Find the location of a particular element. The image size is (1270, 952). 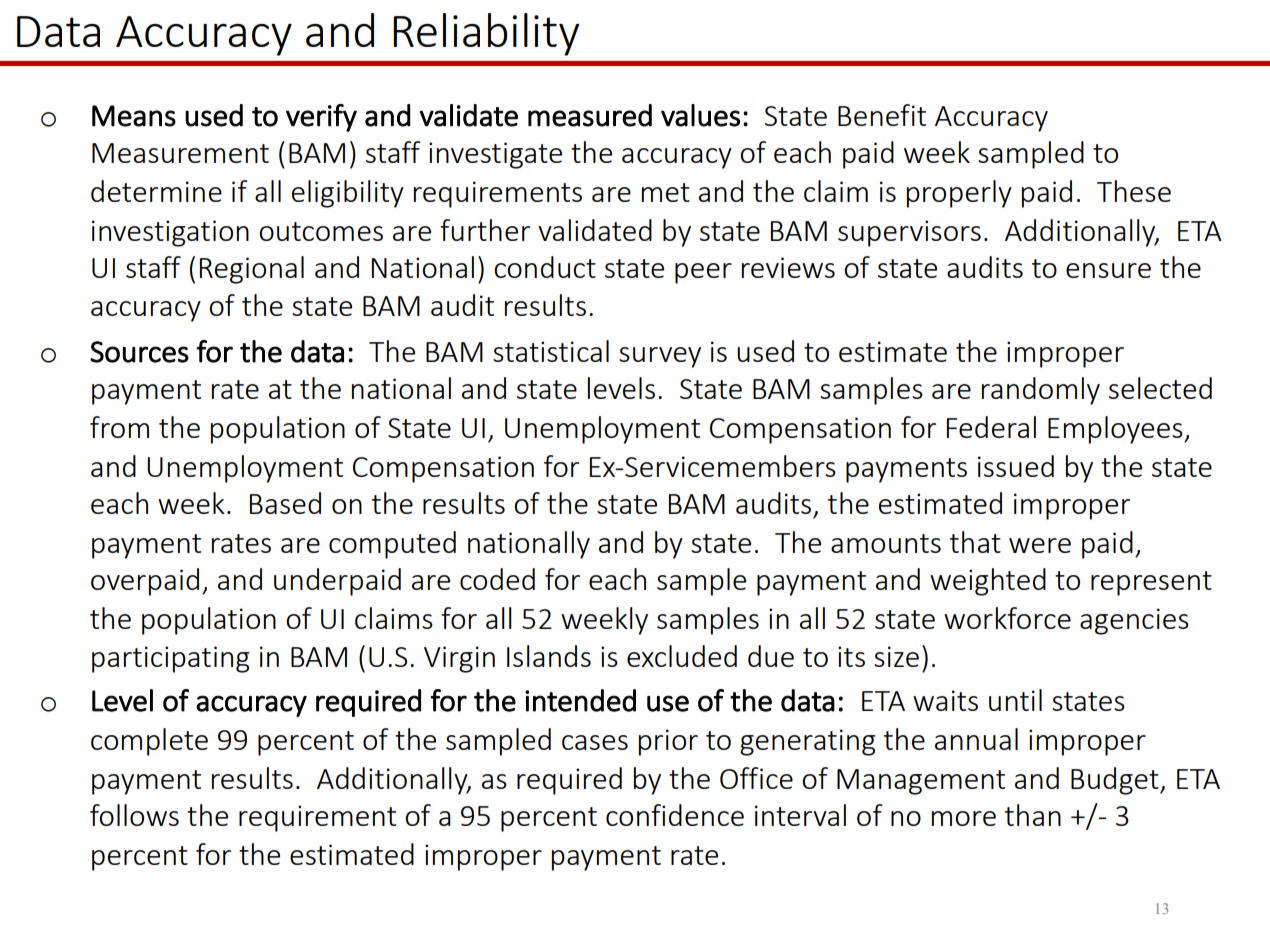

Regional is located at coordinates (252, 270).
